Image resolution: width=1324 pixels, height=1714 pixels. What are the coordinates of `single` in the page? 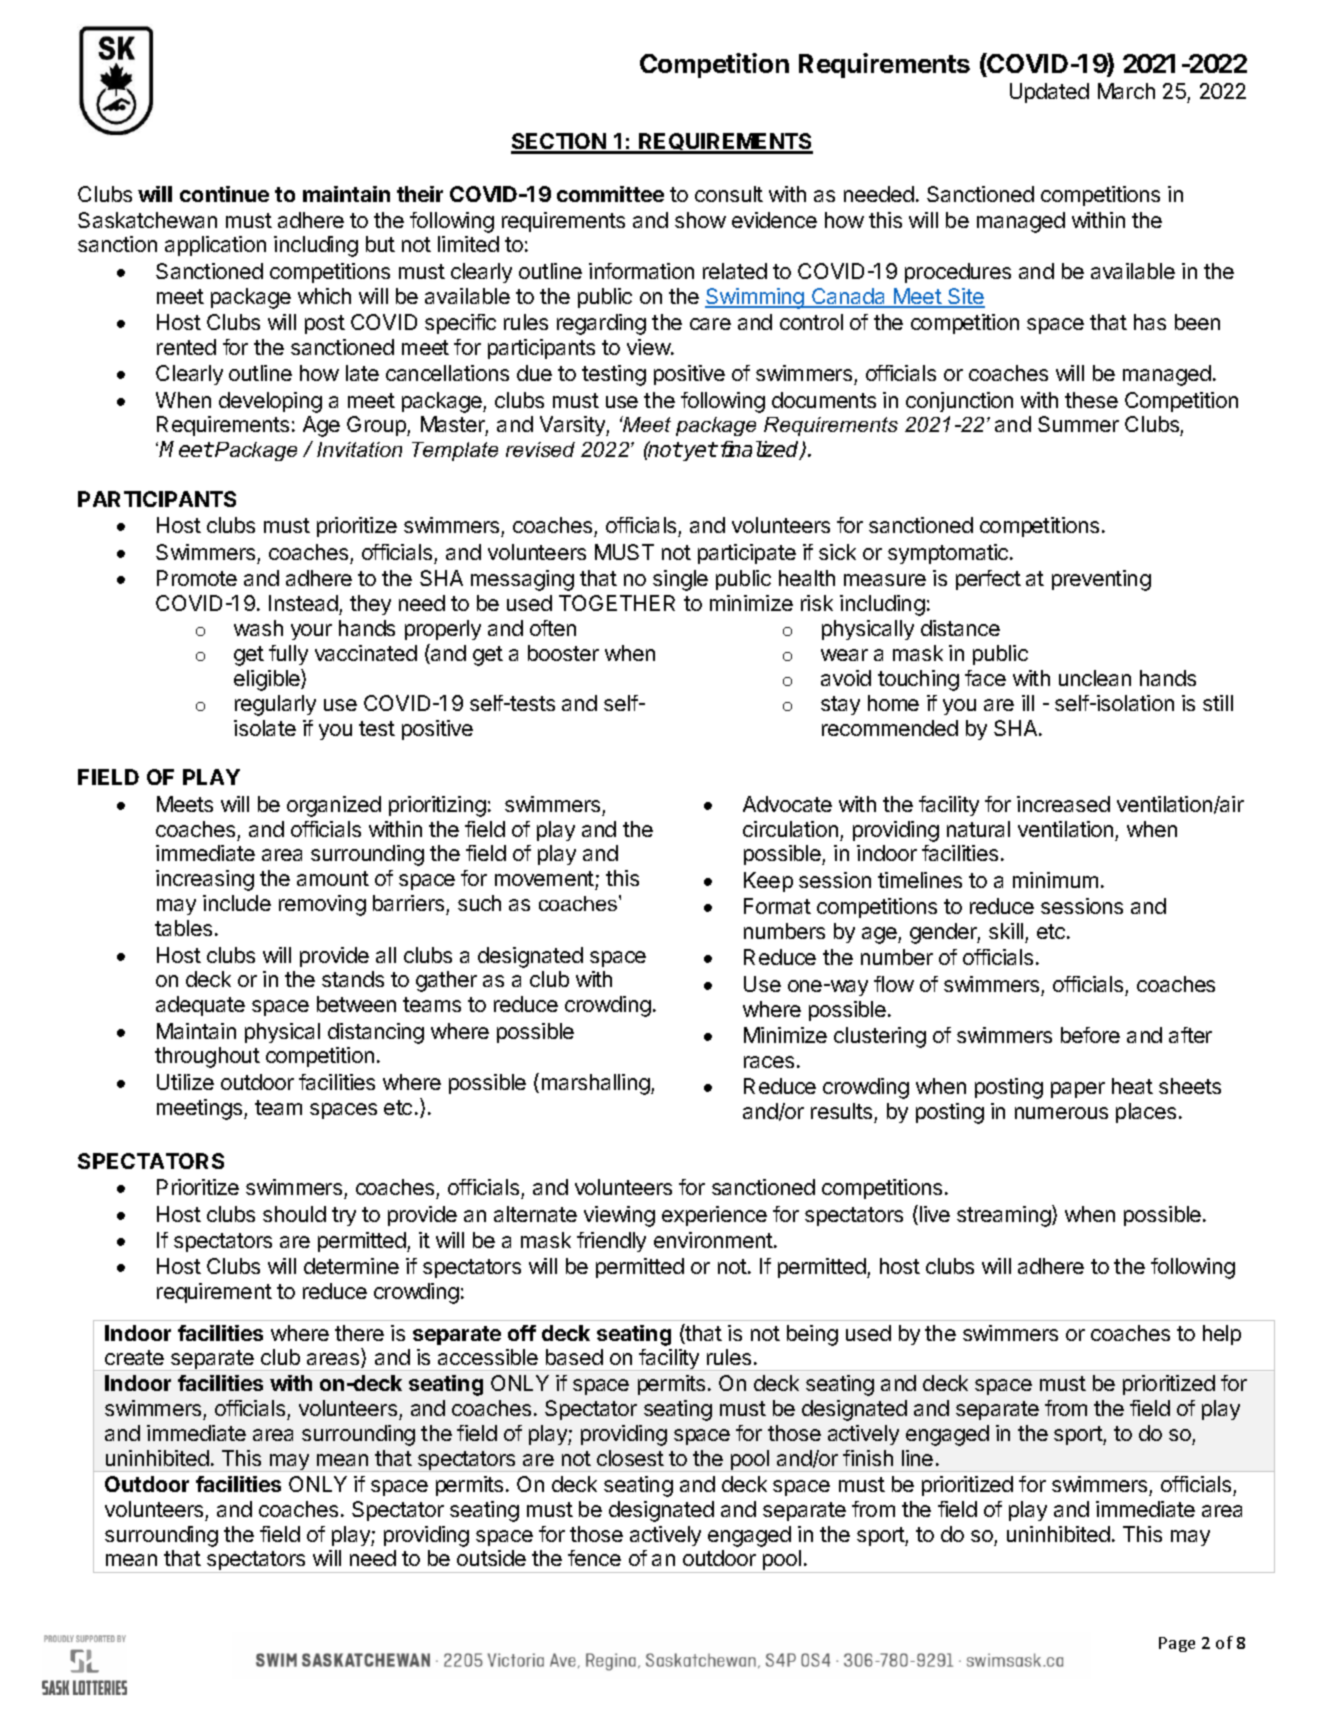 It's located at (680, 580).
